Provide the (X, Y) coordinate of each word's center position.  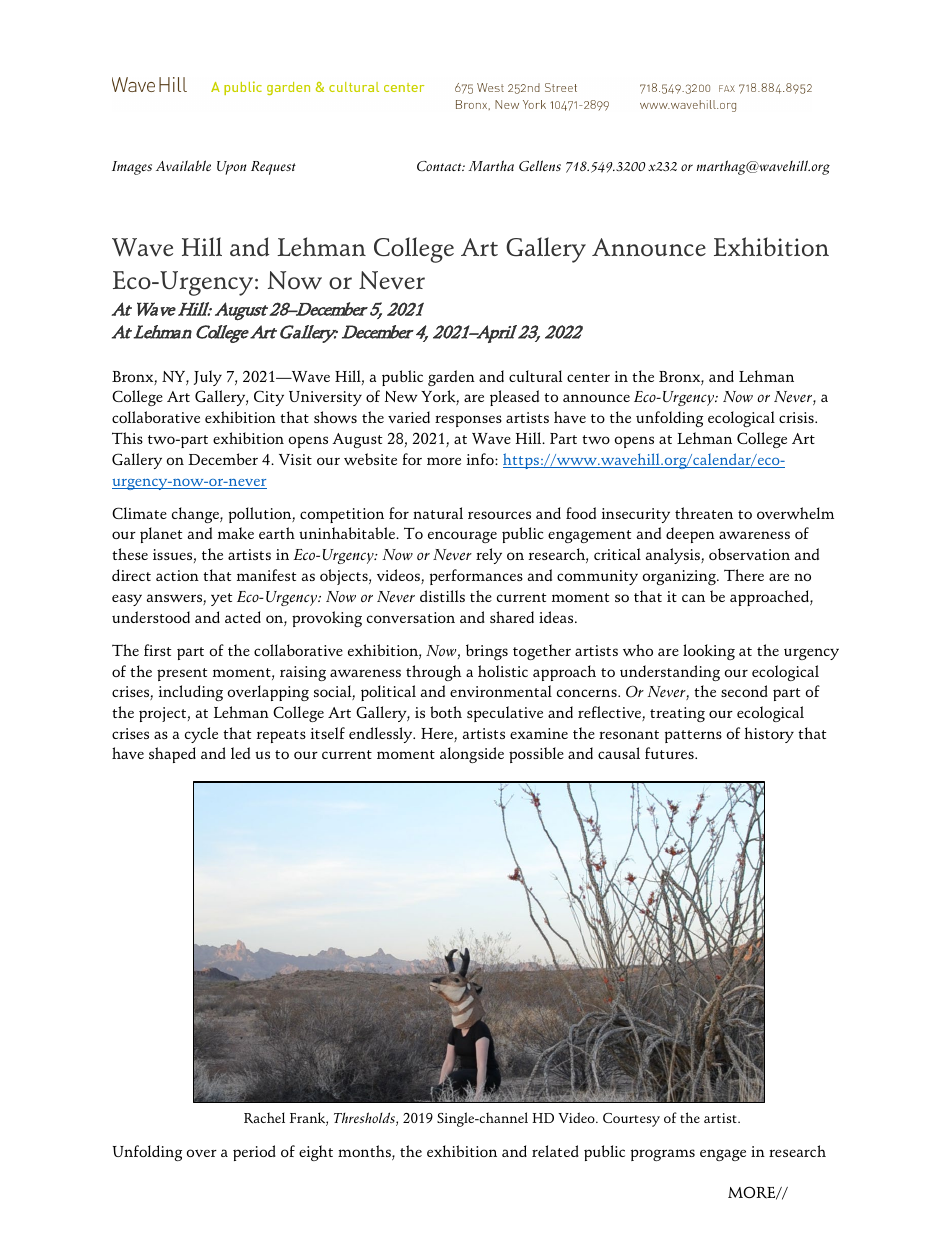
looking (709, 652)
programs (663, 1155)
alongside (472, 755)
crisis (797, 417)
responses (468, 421)
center (588, 377)
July (208, 378)
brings (487, 652)
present (182, 674)
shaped (172, 755)
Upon (232, 168)
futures (670, 753)
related (555, 1151)
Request (273, 168)
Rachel (264, 1118)
